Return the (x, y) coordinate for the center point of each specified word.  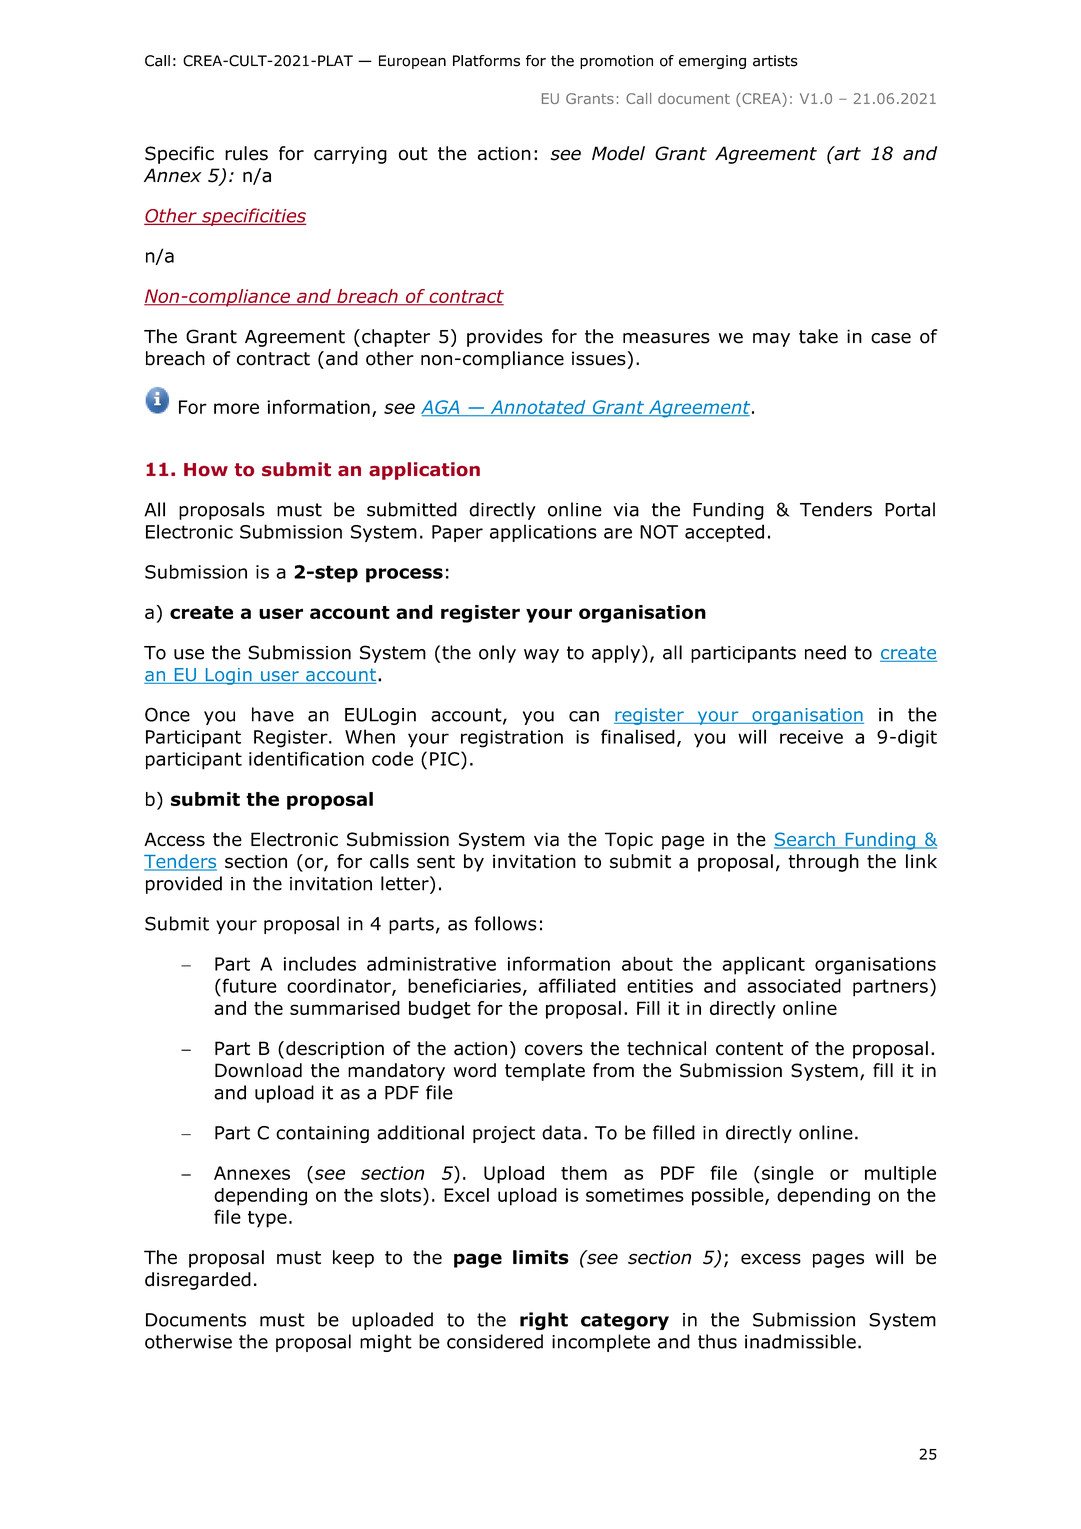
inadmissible (800, 1341)
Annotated (538, 408)
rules (246, 153)
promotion (616, 62)
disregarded (198, 1281)
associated (794, 985)
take (818, 336)
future (248, 985)
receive (811, 737)
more (236, 408)
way (541, 656)
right (544, 1321)
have (273, 714)
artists (775, 61)
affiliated (577, 985)
